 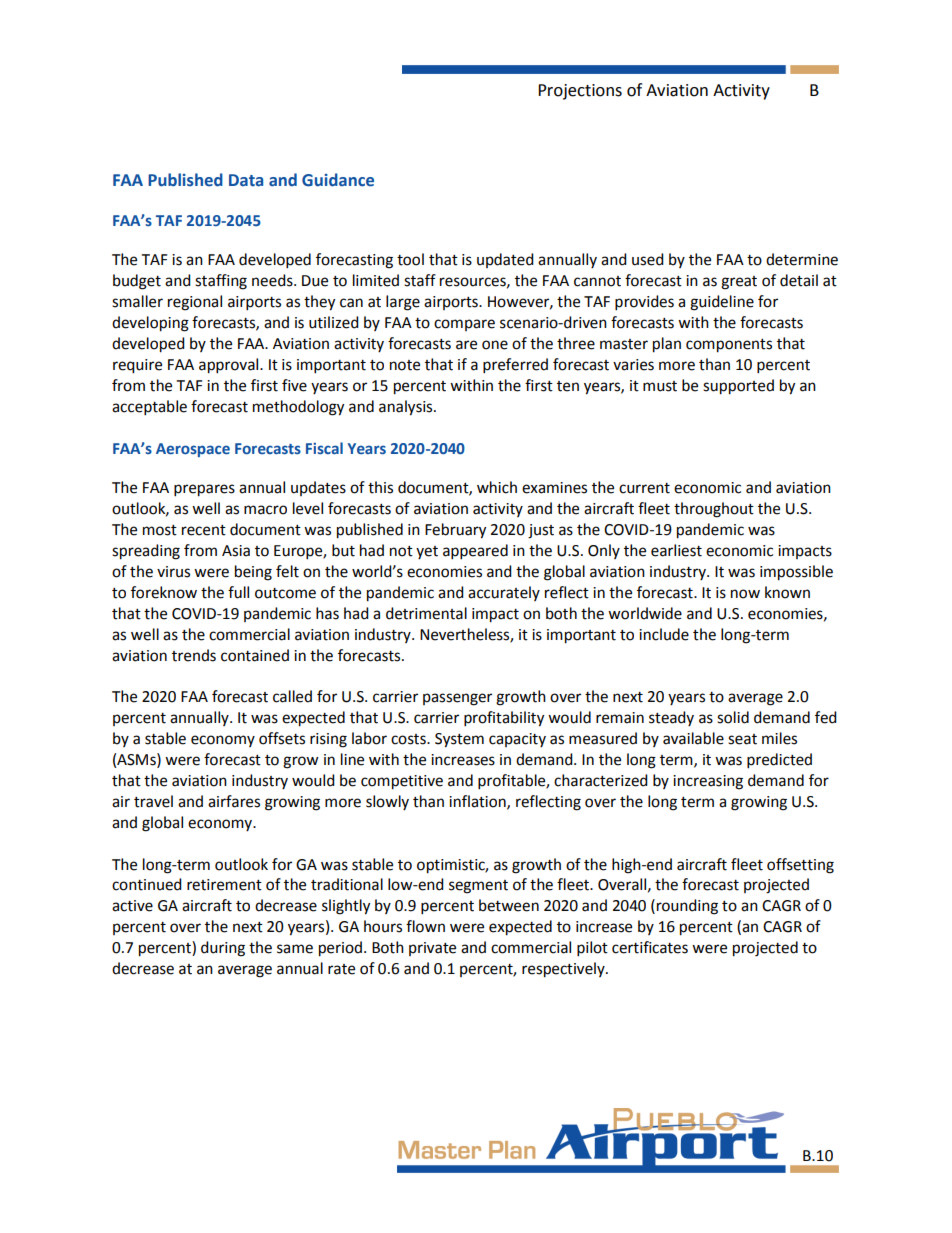 I want to click on used, so click(x=648, y=259).
